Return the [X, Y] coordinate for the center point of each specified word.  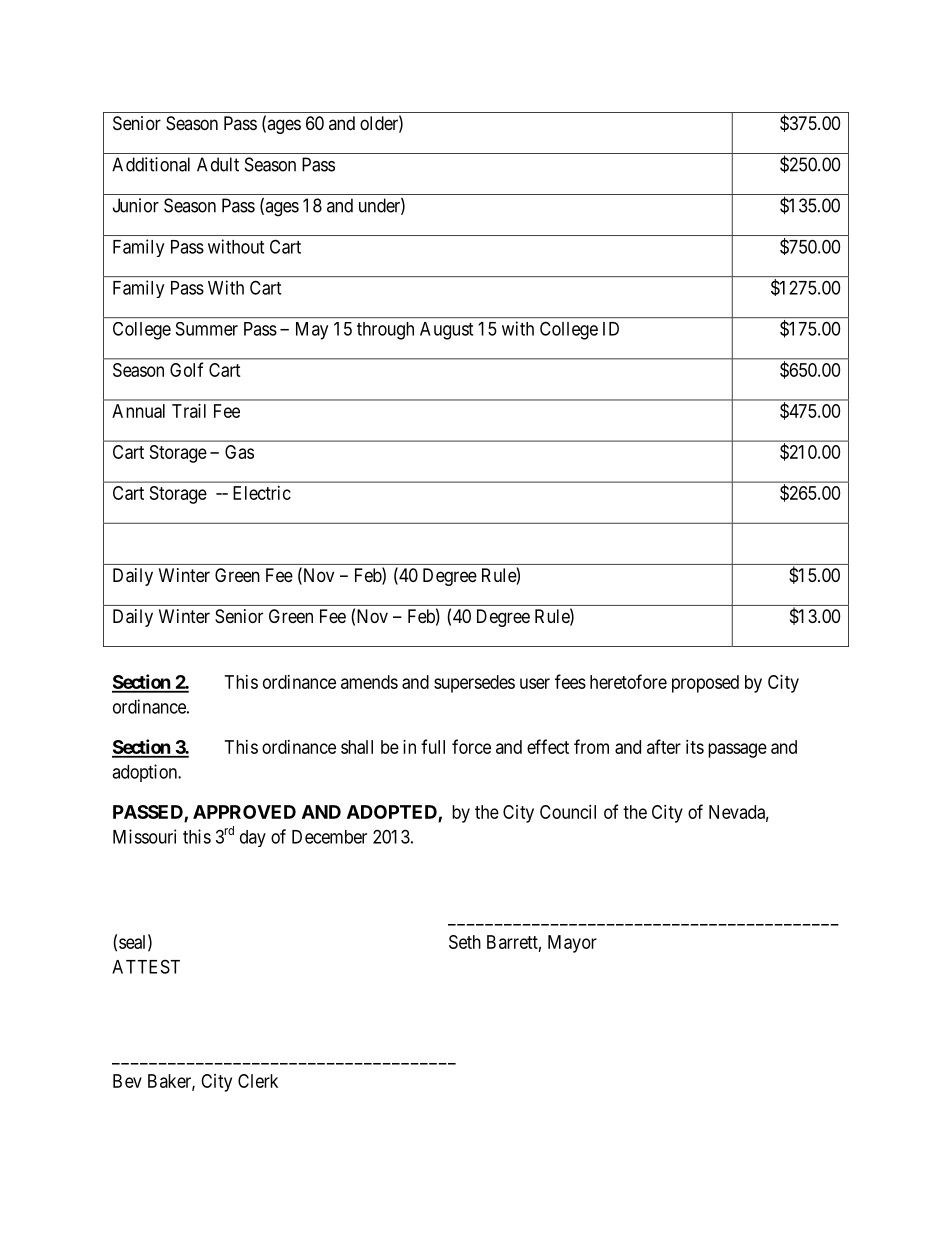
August [446, 331]
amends [369, 682]
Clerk [258, 1081]
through [385, 331]
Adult [218, 164]
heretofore [628, 681]
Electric [262, 493]
